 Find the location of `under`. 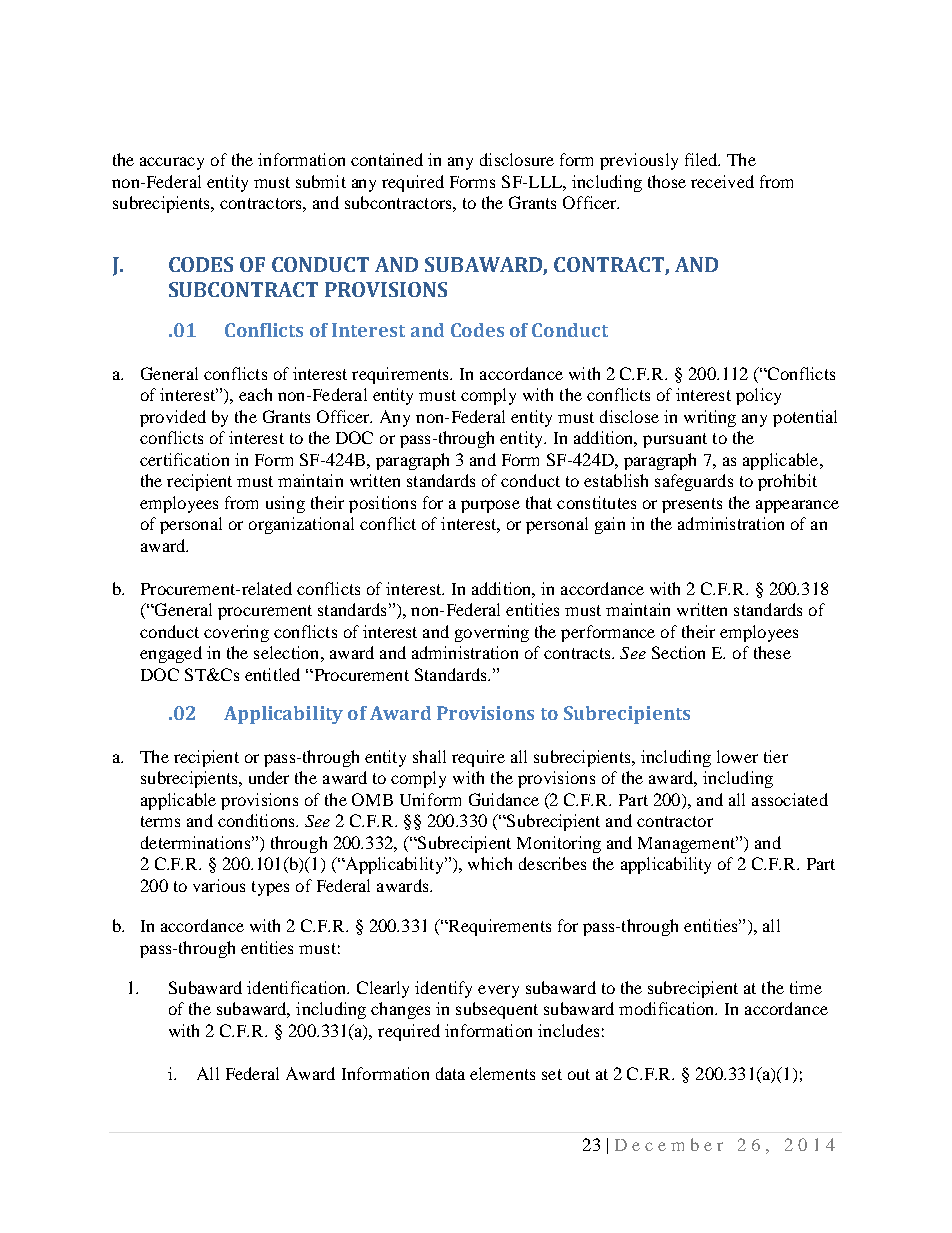

under is located at coordinates (269, 777).
